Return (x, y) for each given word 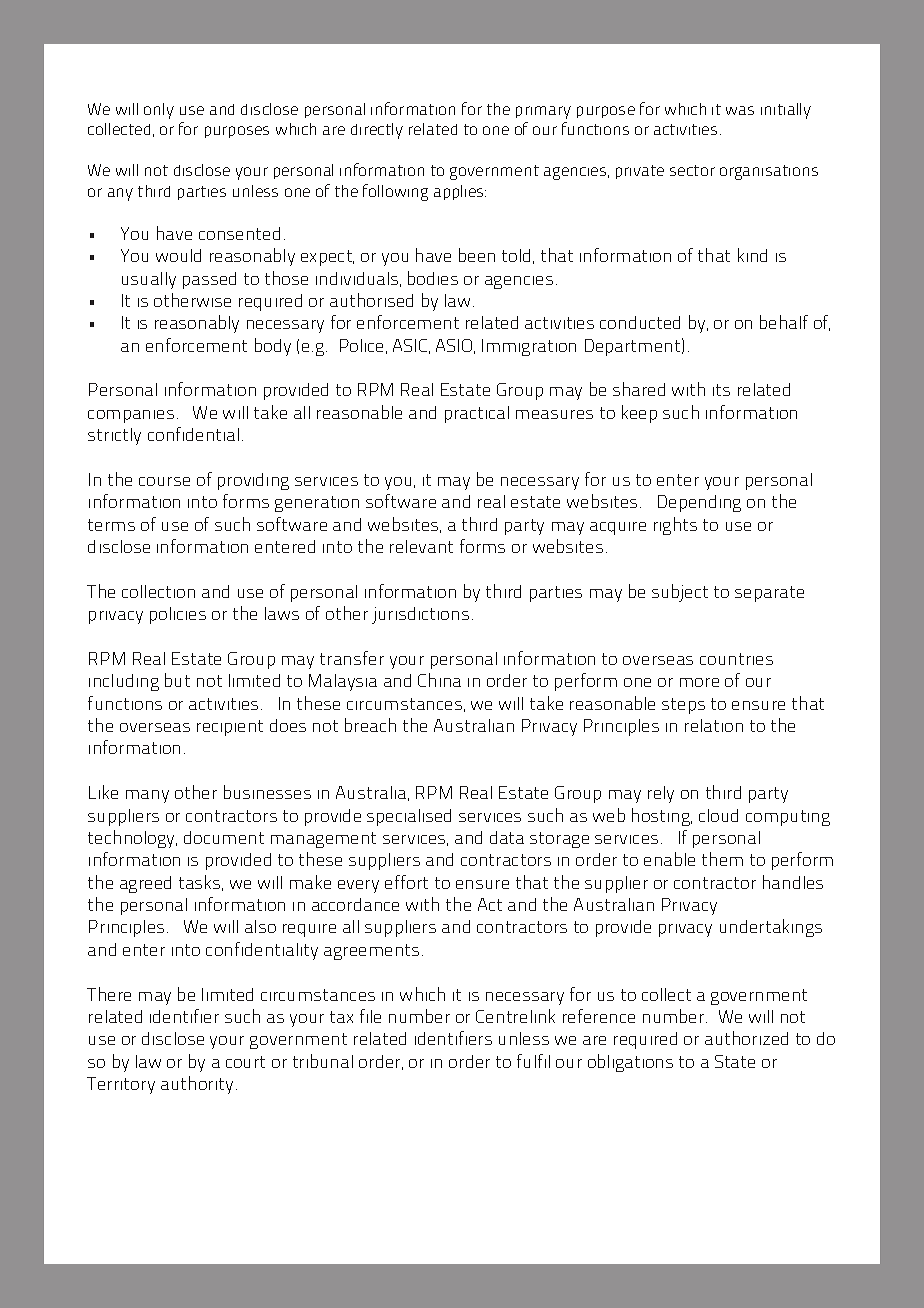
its (721, 390)
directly (377, 131)
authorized (746, 1038)
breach (370, 725)
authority (197, 1085)
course (164, 481)
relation (714, 725)
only (159, 111)
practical (477, 414)
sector (692, 170)
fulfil (533, 1061)
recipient (230, 728)
